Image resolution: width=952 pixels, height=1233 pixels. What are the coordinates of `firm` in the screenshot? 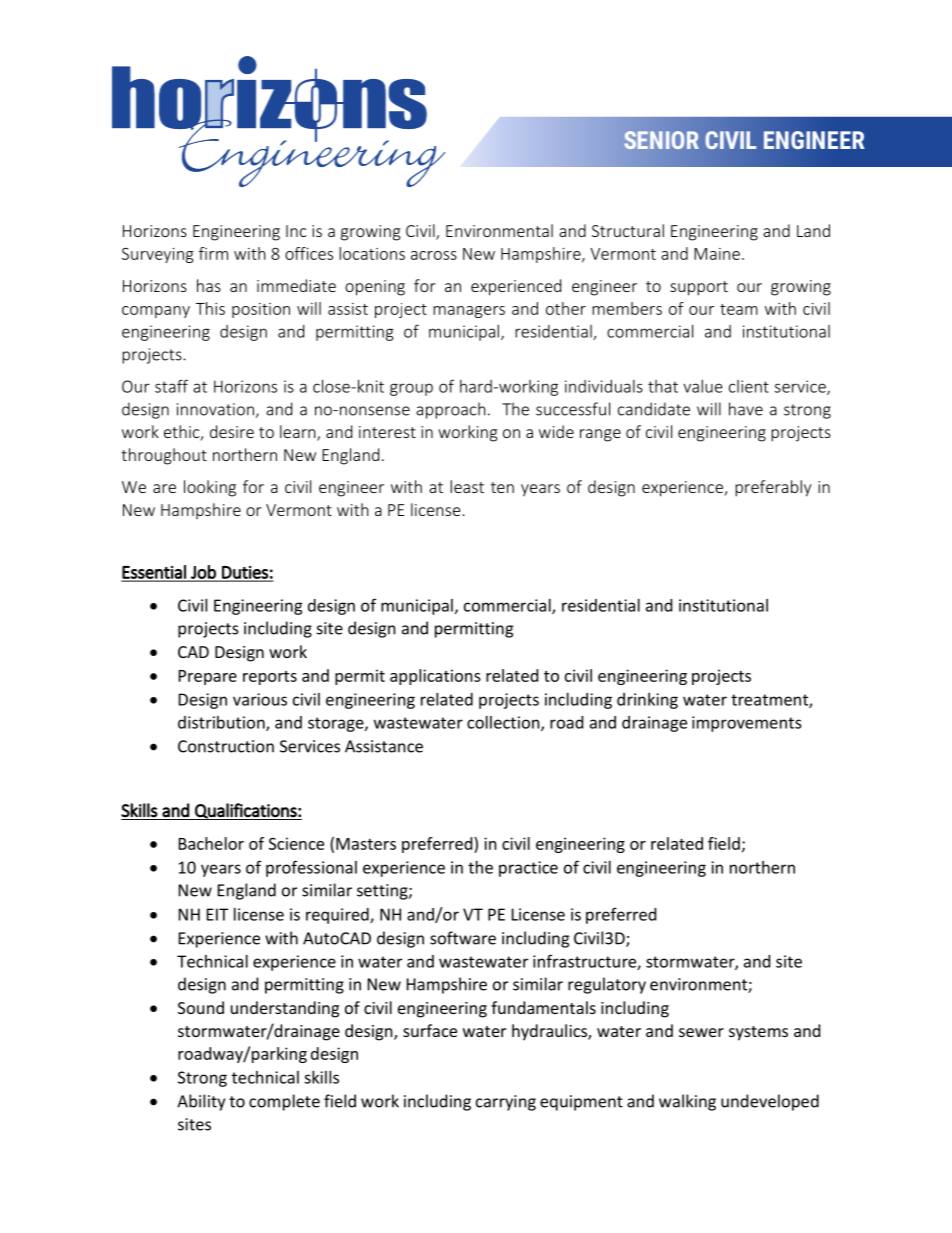 It's located at (213, 253).
